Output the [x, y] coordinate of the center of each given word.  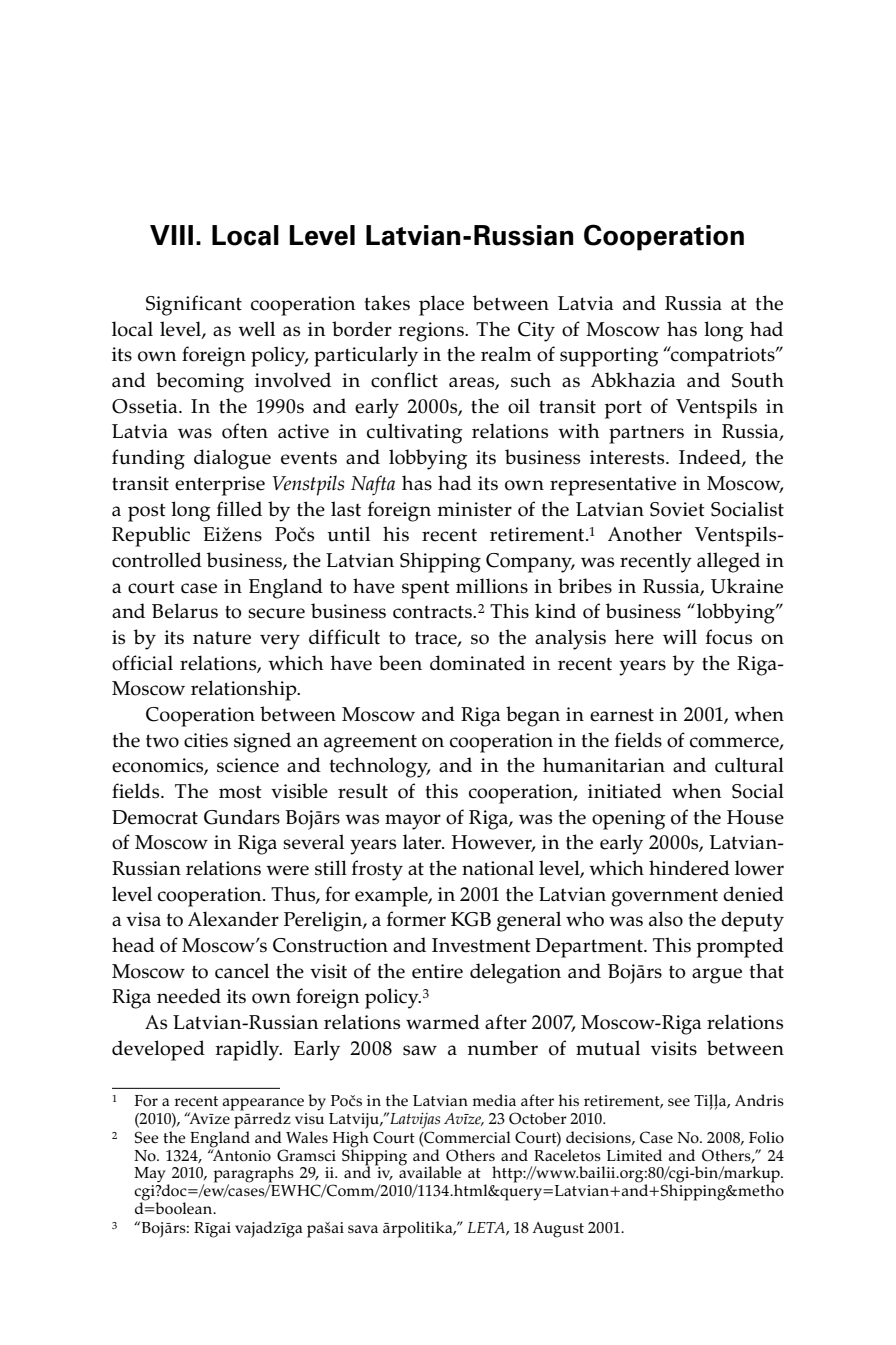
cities [206, 740]
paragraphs [254, 1175]
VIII [171, 235]
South [758, 380]
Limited [634, 1155]
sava [363, 1229]
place [441, 305]
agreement [370, 743]
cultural [749, 765]
